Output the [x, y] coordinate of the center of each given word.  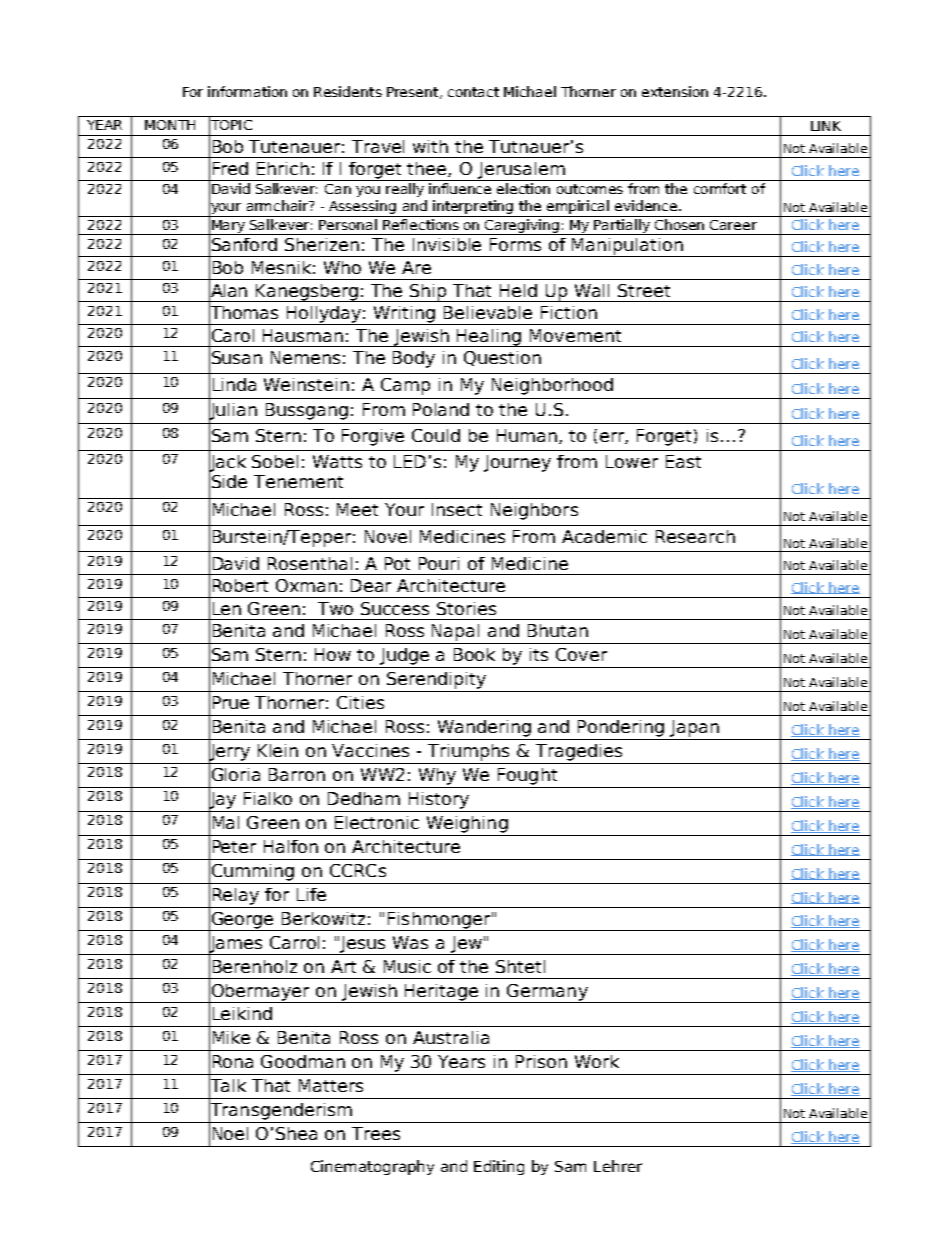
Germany [547, 993]
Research [695, 536]
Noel [230, 1133]
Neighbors [534, 511]
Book [474, 654]
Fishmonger [439, 921]
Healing [489, 338]
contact [473, 92]
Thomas [243, 313]
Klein [278, 750]
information [247, 91]
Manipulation [627, 247]
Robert [240, 585]
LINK [826, 126]
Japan [694, 728]
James [236, 944]
